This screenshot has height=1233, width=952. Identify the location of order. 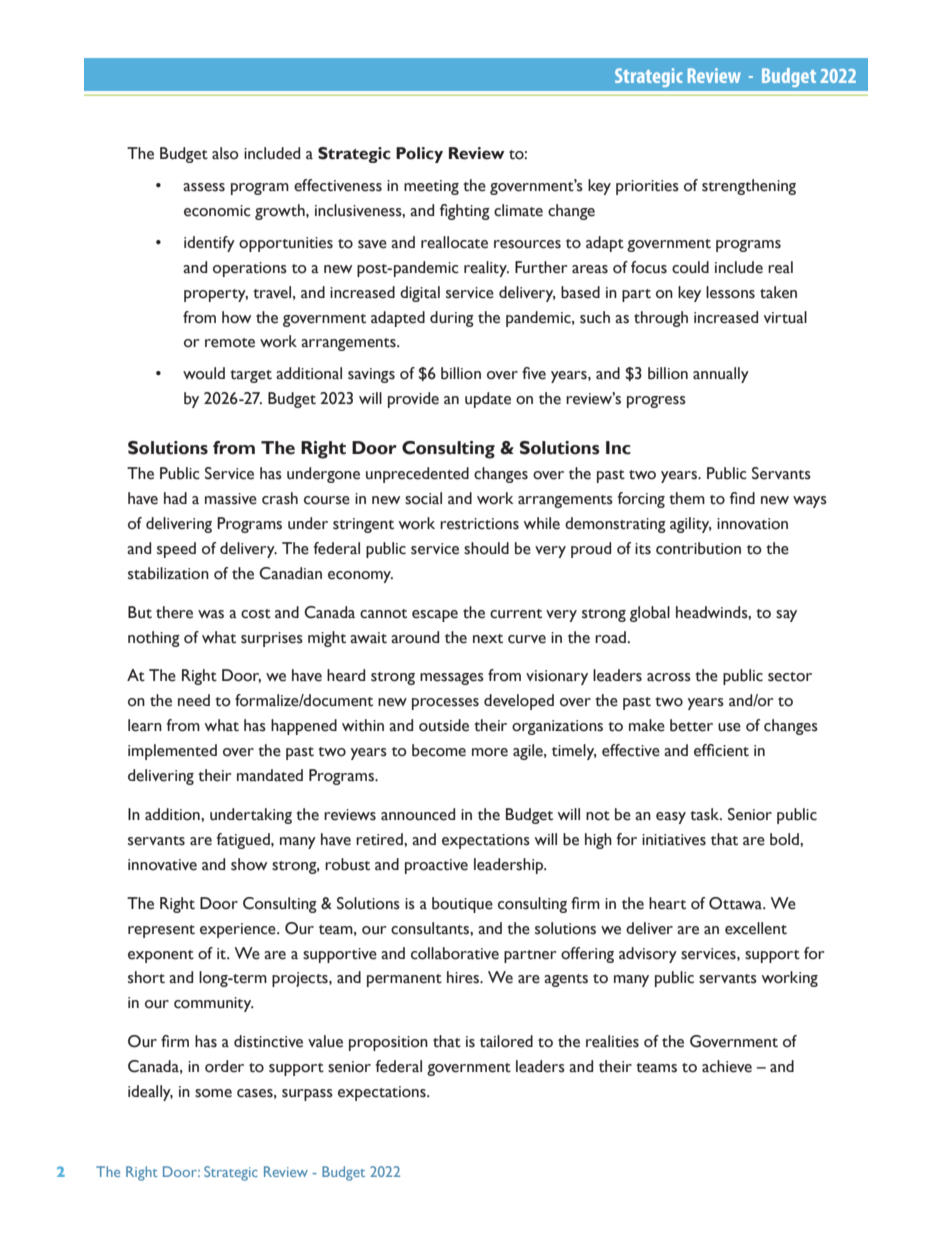
(224, 1066).
